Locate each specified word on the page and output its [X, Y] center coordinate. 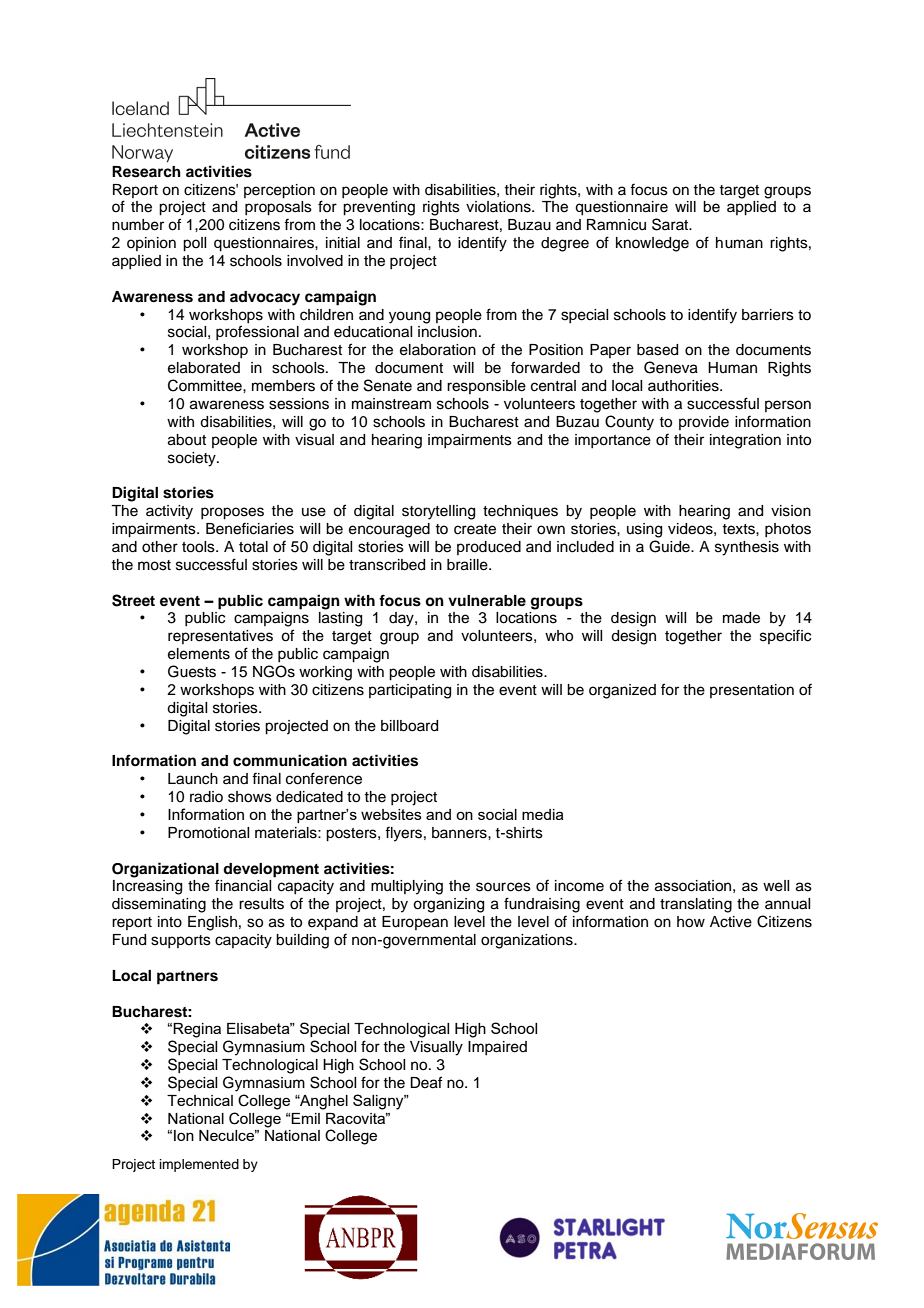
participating [410, 691]
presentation [752, 691]
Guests [192, 671]
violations [499, 207]
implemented [199, 1165]
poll [194, 244]
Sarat [671, 224]
